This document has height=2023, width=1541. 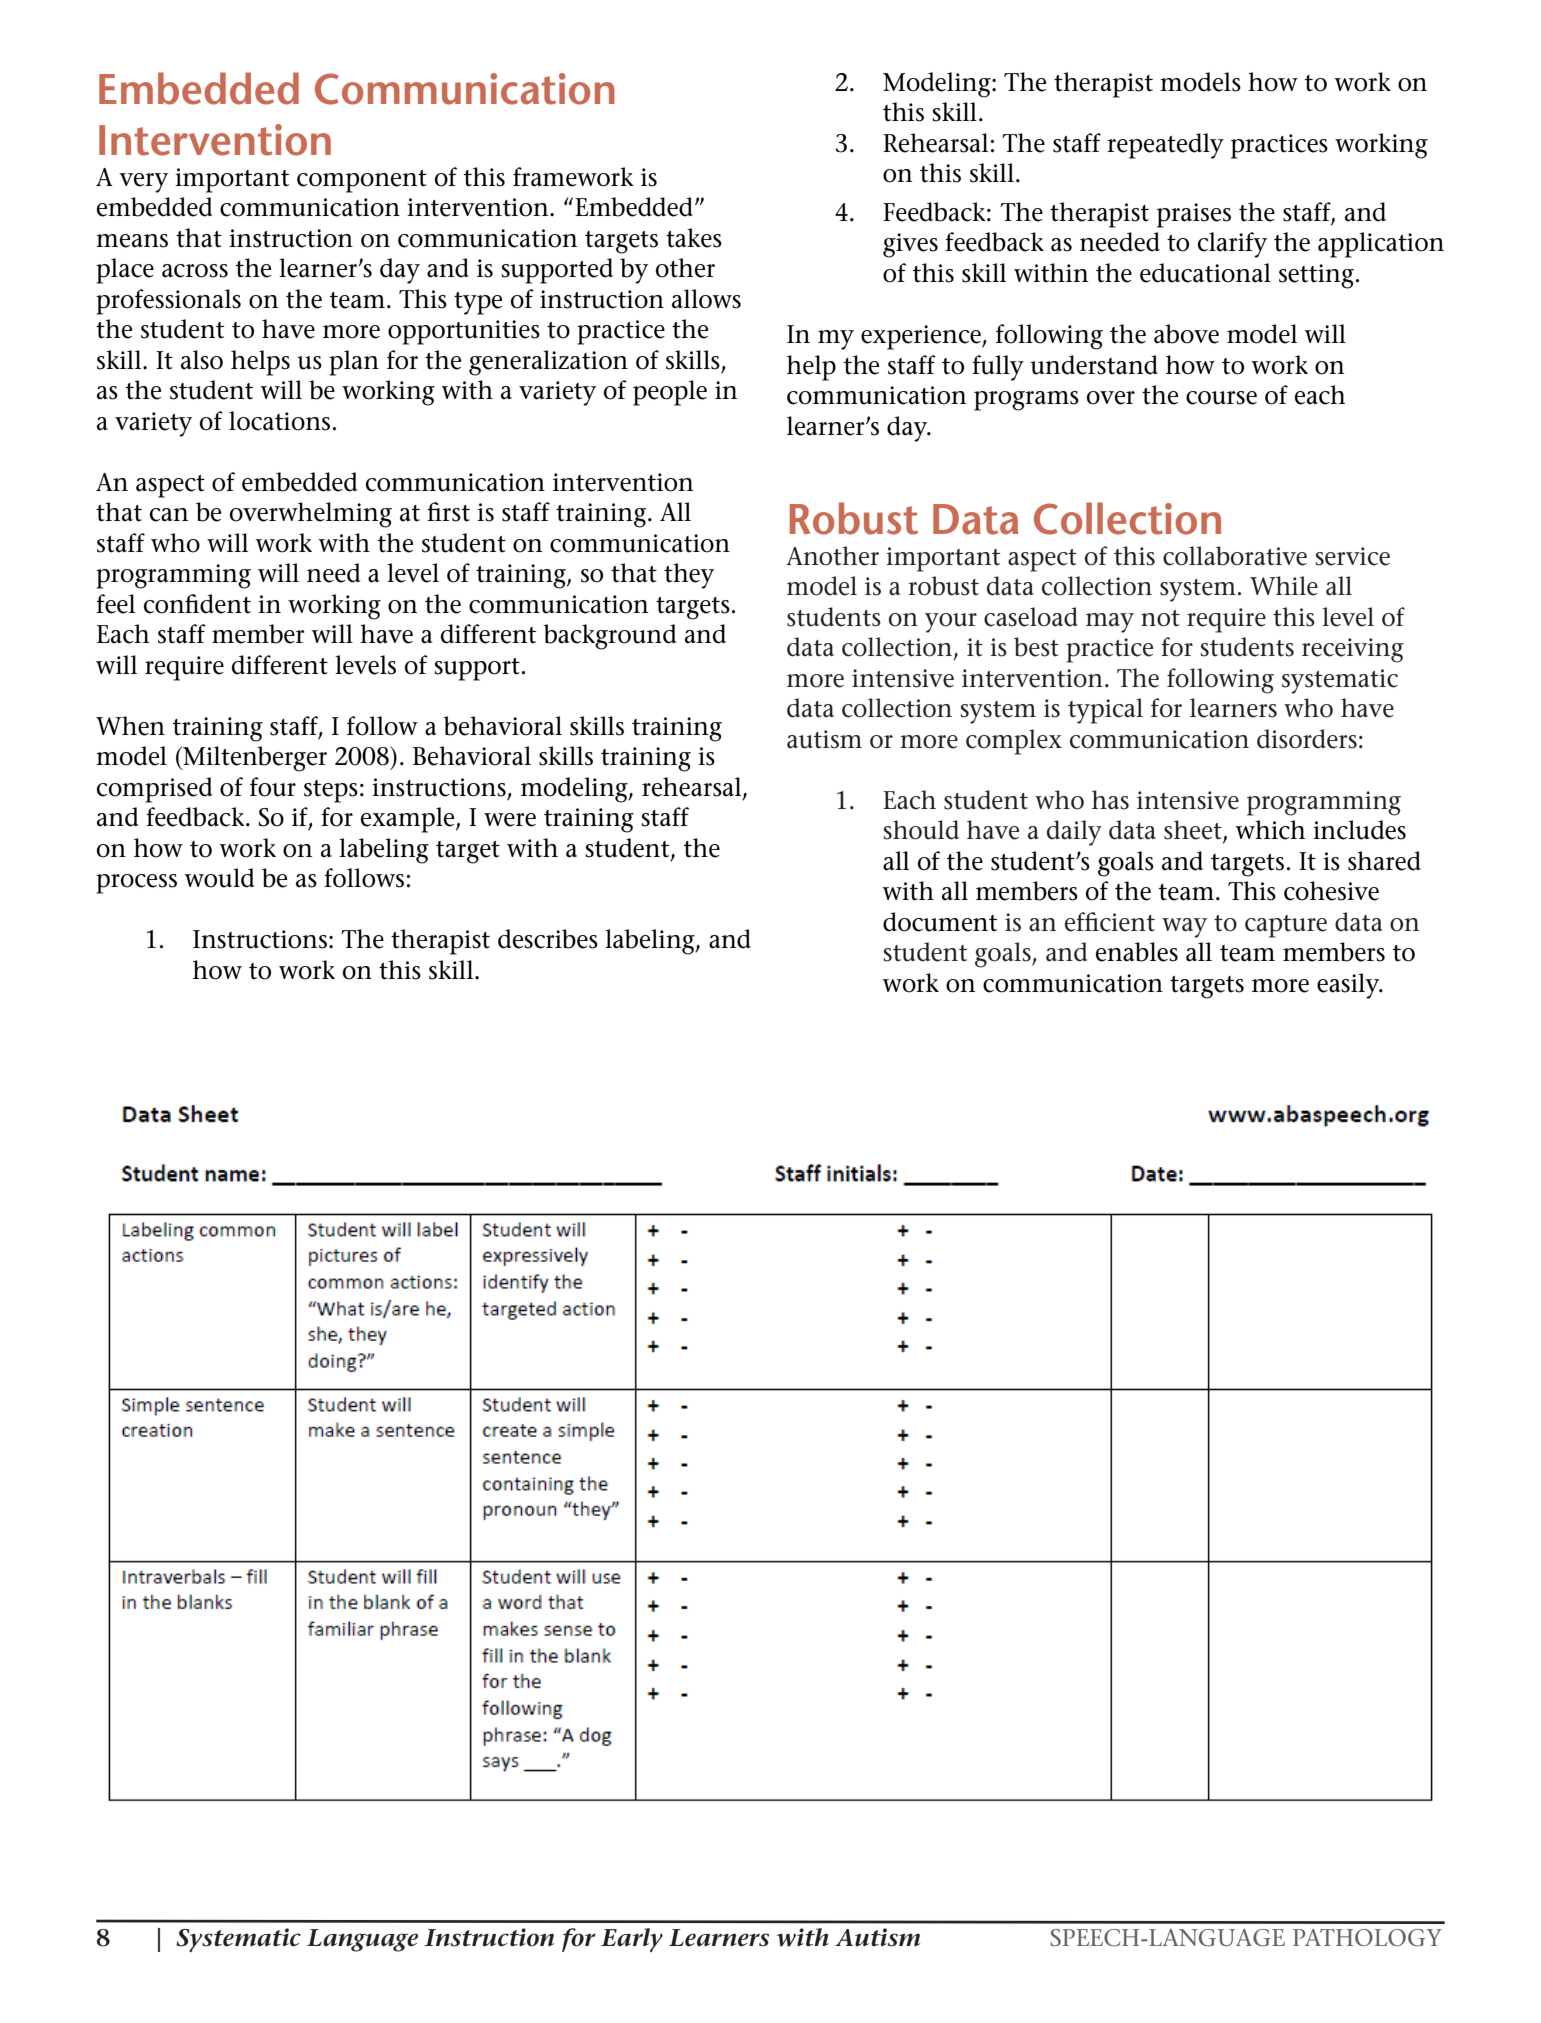 What do you see at coordinates (1284, 586) in the document?
I see `While` at bounding box center [1284, 586].
